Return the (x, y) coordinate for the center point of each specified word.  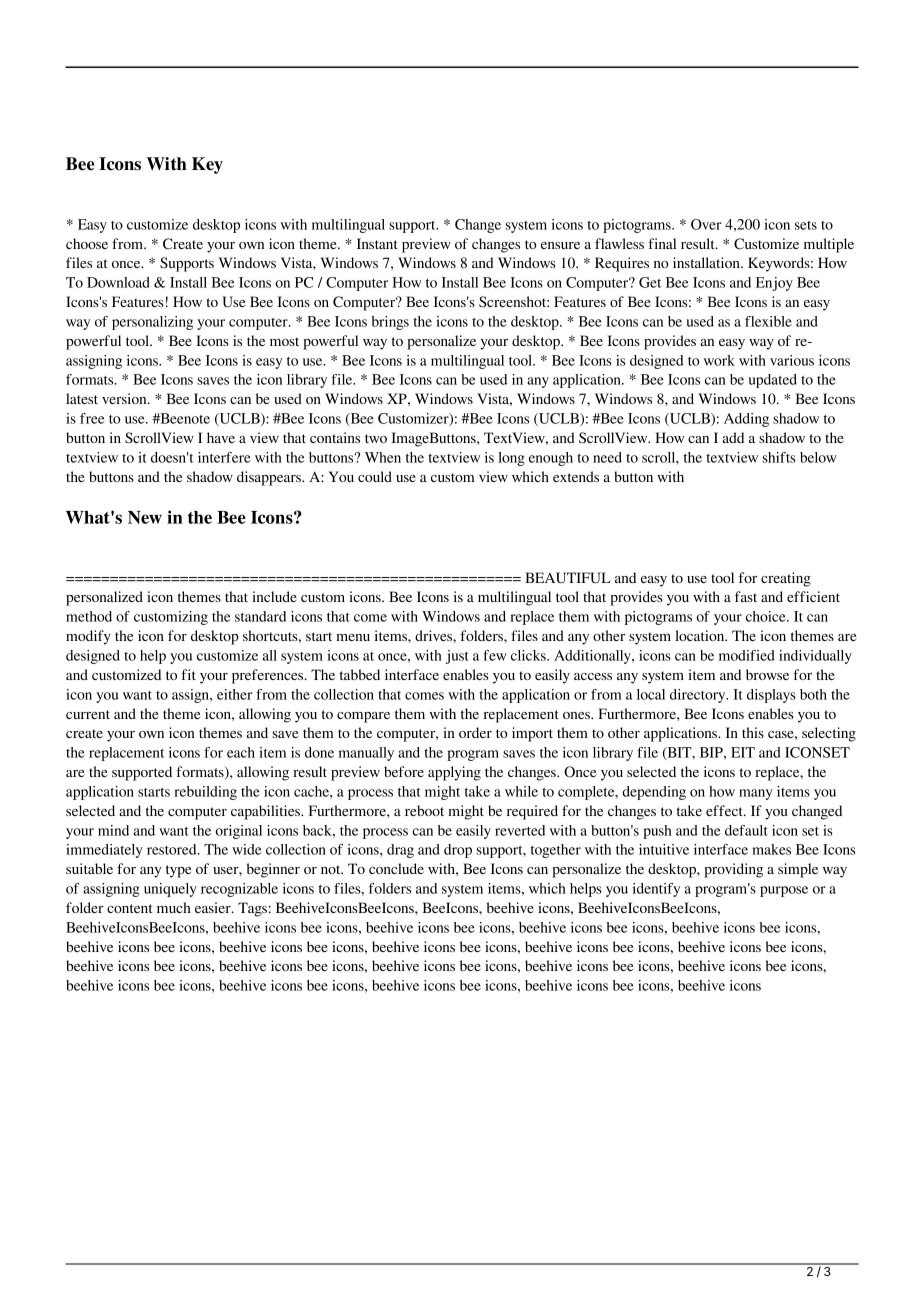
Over (706, 224)
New (145, 517)
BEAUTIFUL (568, 578)
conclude (396, 868)
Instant (377, 243)
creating (786, 579)
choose (87, 243)
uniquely (170, 890)
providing (733, 870)
